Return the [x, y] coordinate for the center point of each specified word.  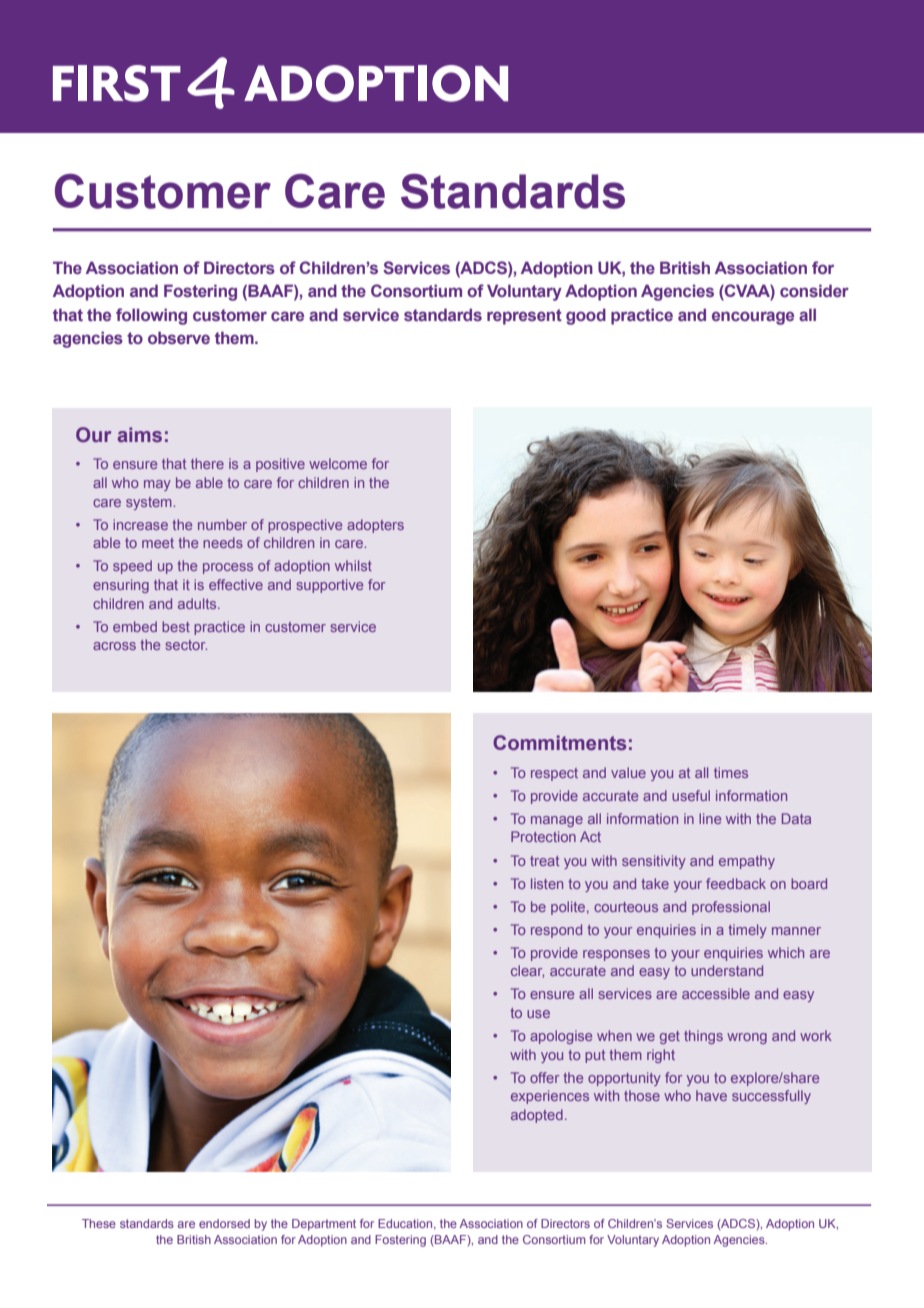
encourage [753, 318]
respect [554, 774]
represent [524, 317]
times [731, 772]
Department [324, 1225]
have [711, 1095]
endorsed [224, 1223]
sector [186, 645]
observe [179, 337]
